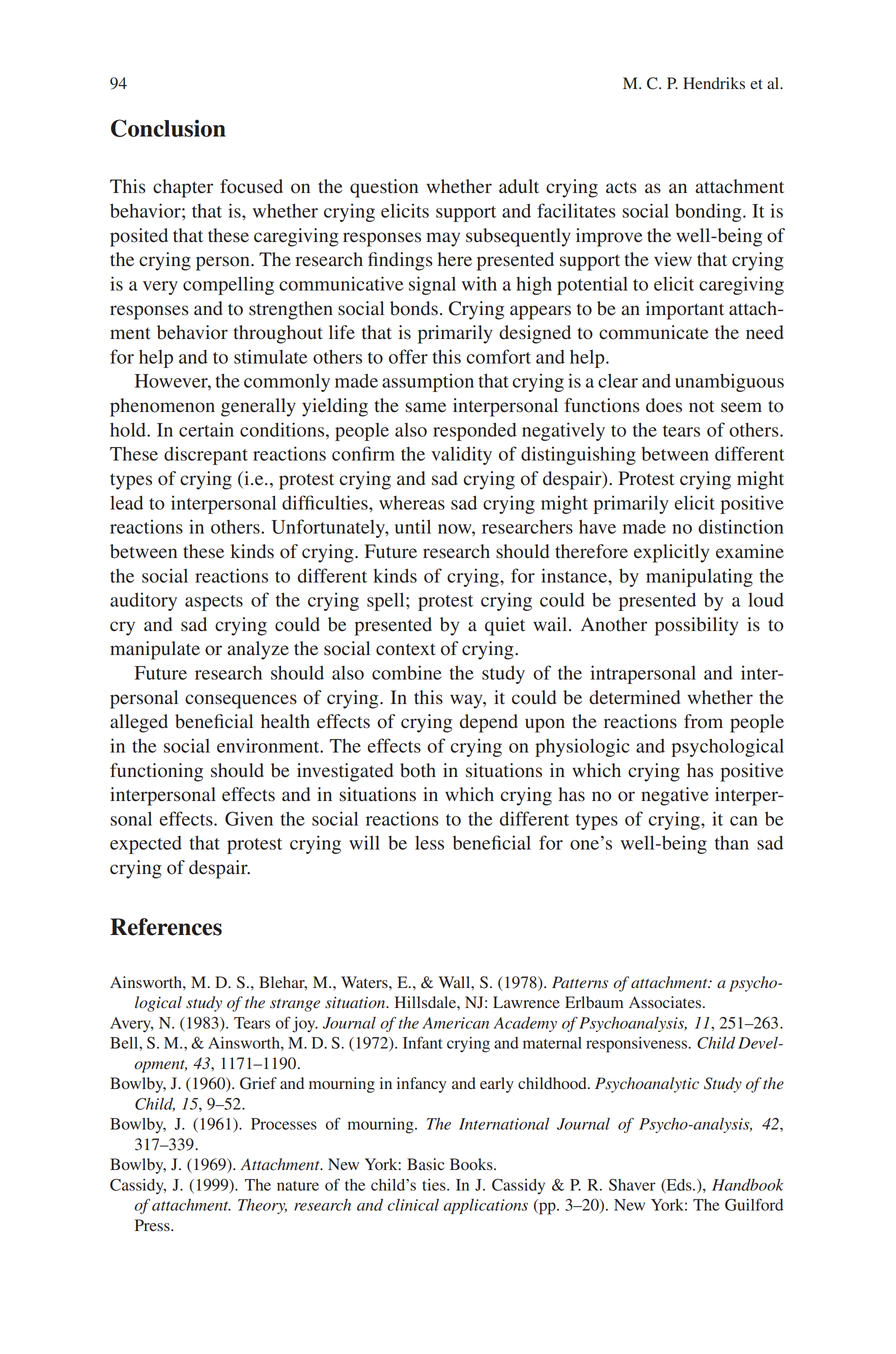 The width and height of the document is (896, 1354). What do you see at coordinates (183, 188) in the document?
I see `chapter` at bounding box center [183, 188].
